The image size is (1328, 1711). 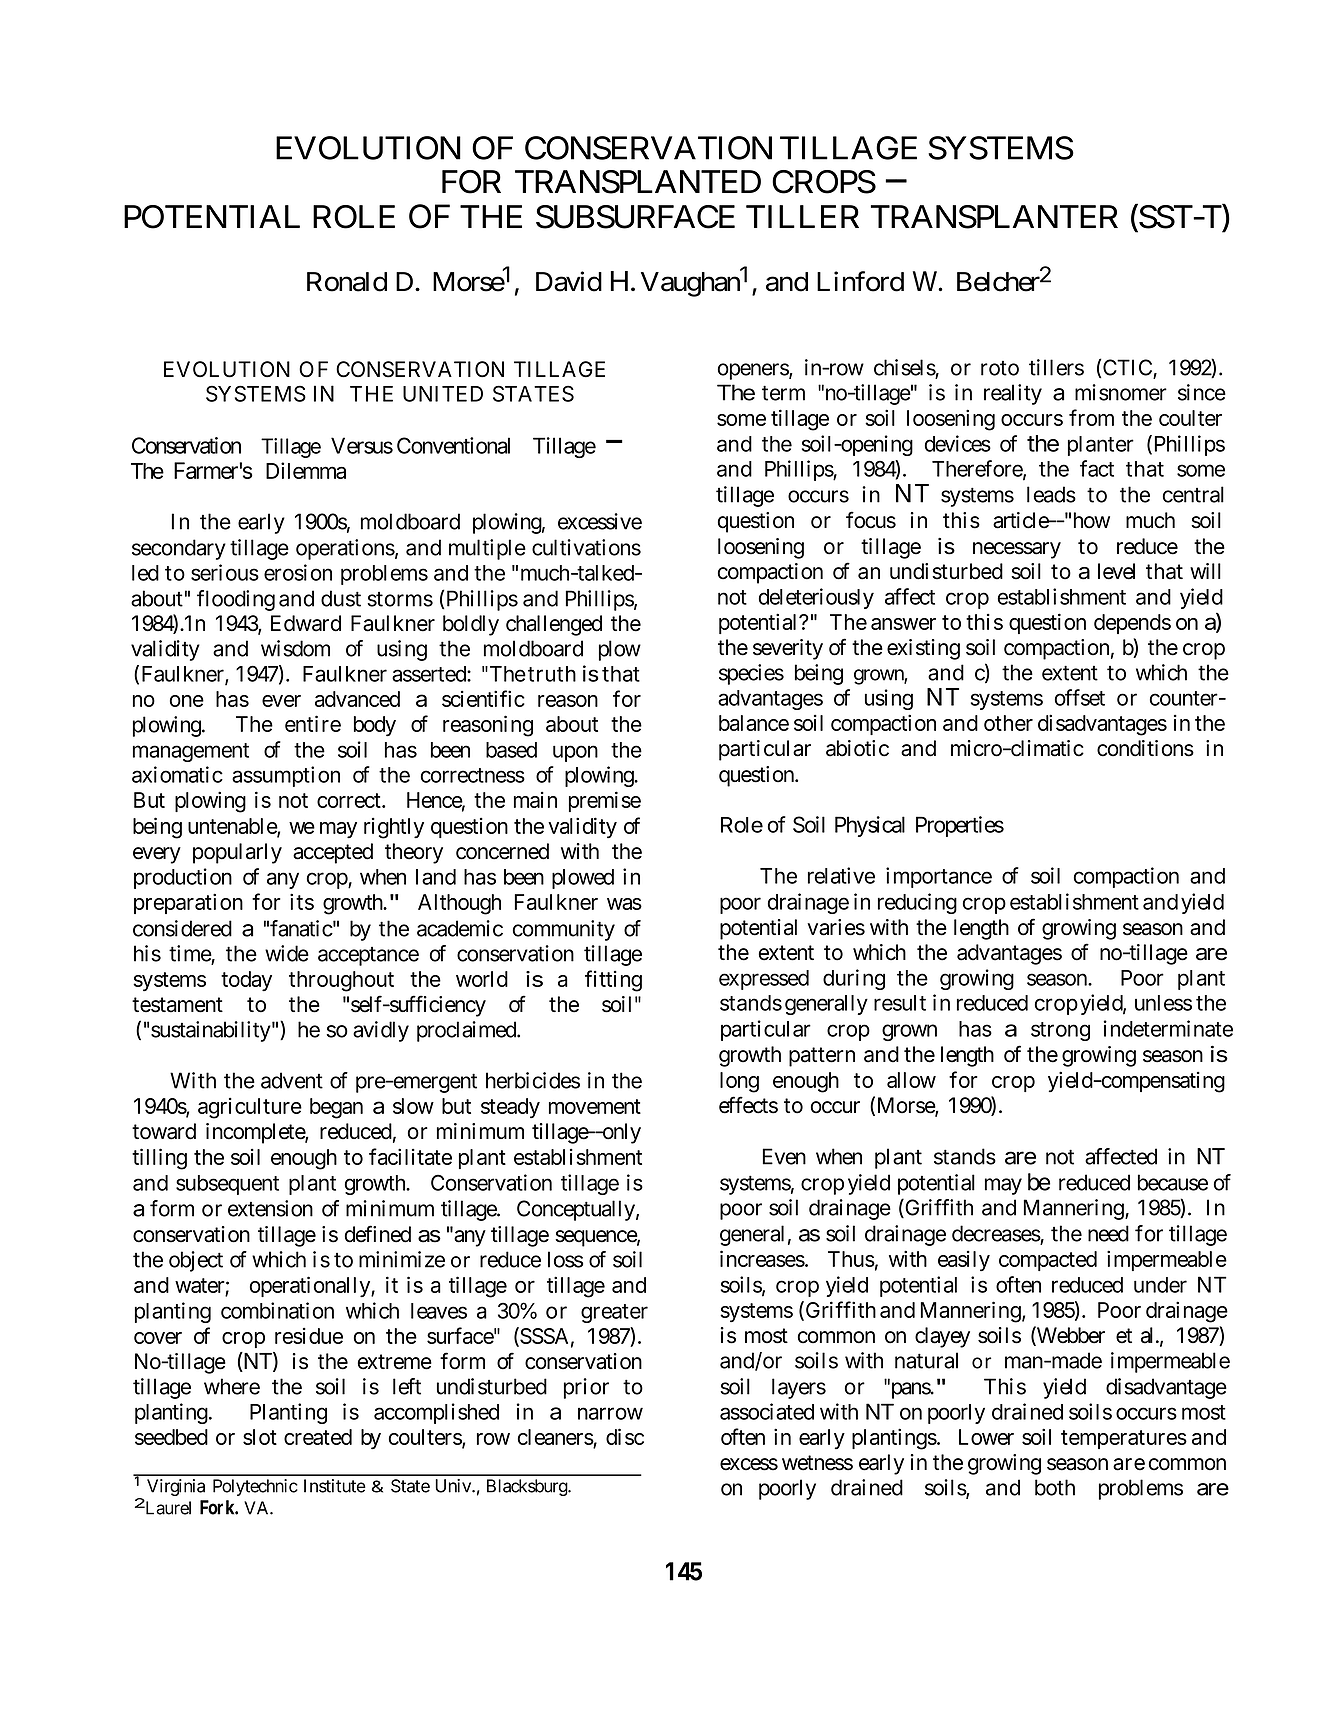 What do you see at coordinates (554, 625) in the screenshot?
I see `challenged` at bounding box center [554, 625].
